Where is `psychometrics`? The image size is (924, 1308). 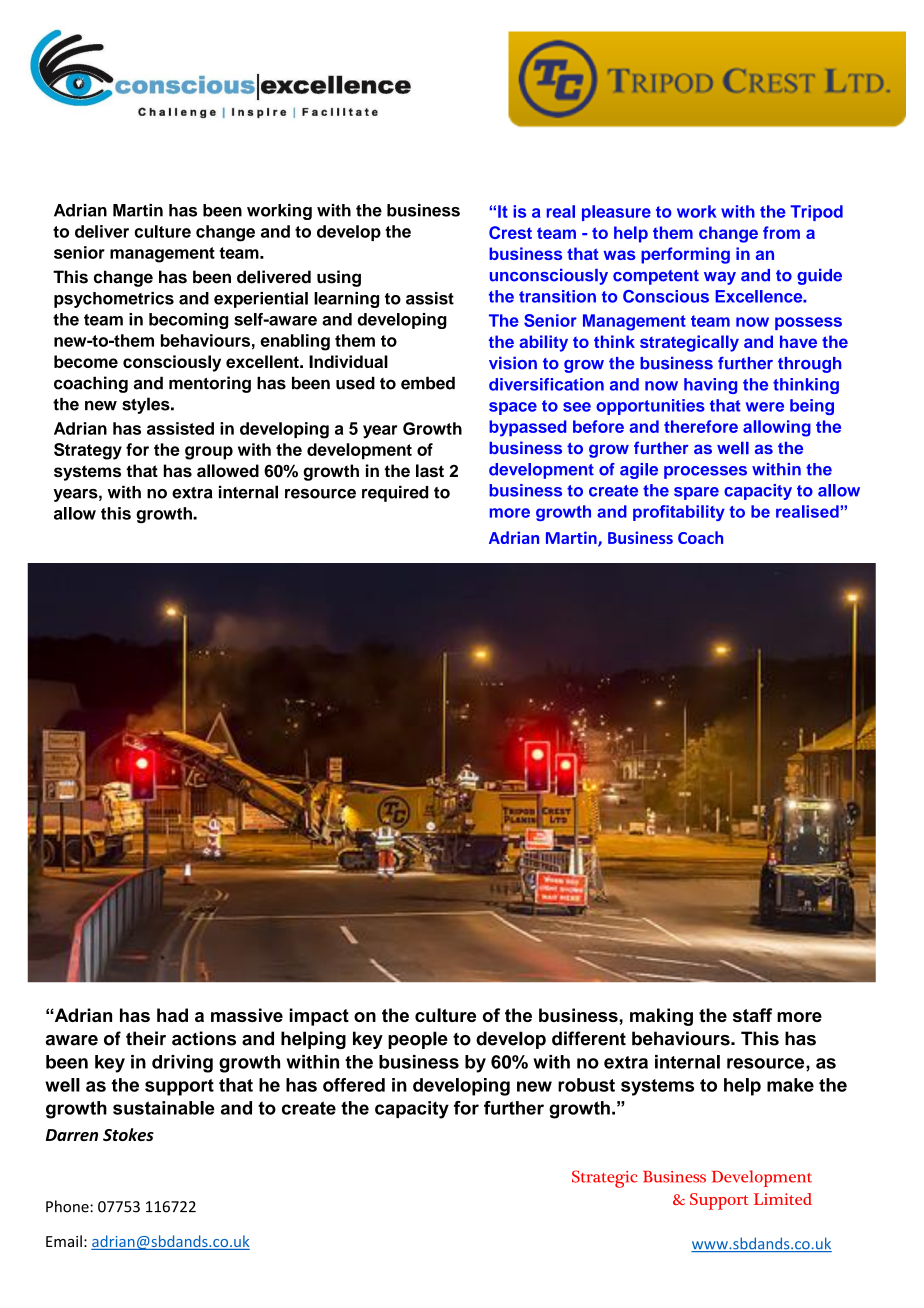 psychometrics is located at coordinates (114, 300).
